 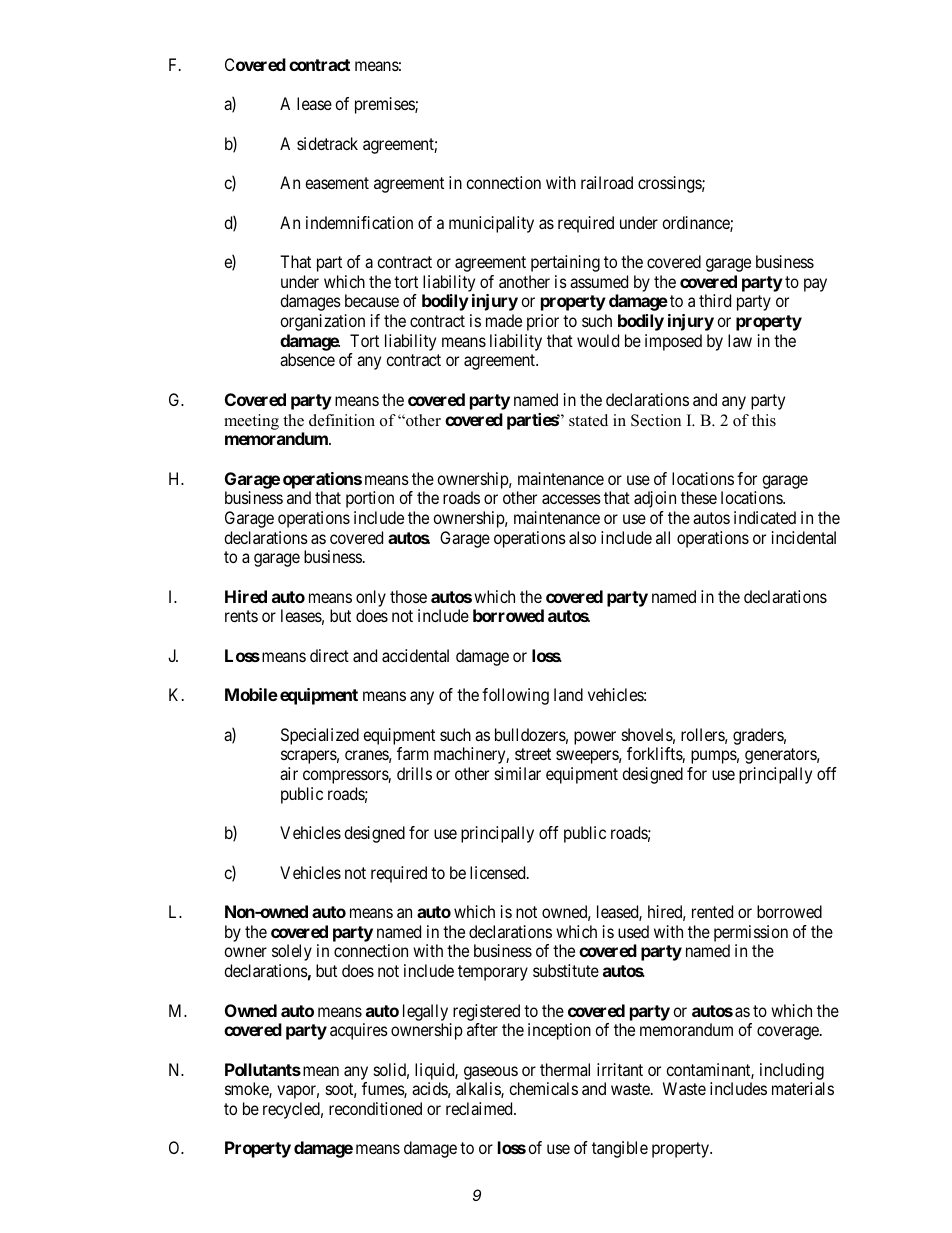 I want to click on reconditioned, so click(x=375, y=1108).
